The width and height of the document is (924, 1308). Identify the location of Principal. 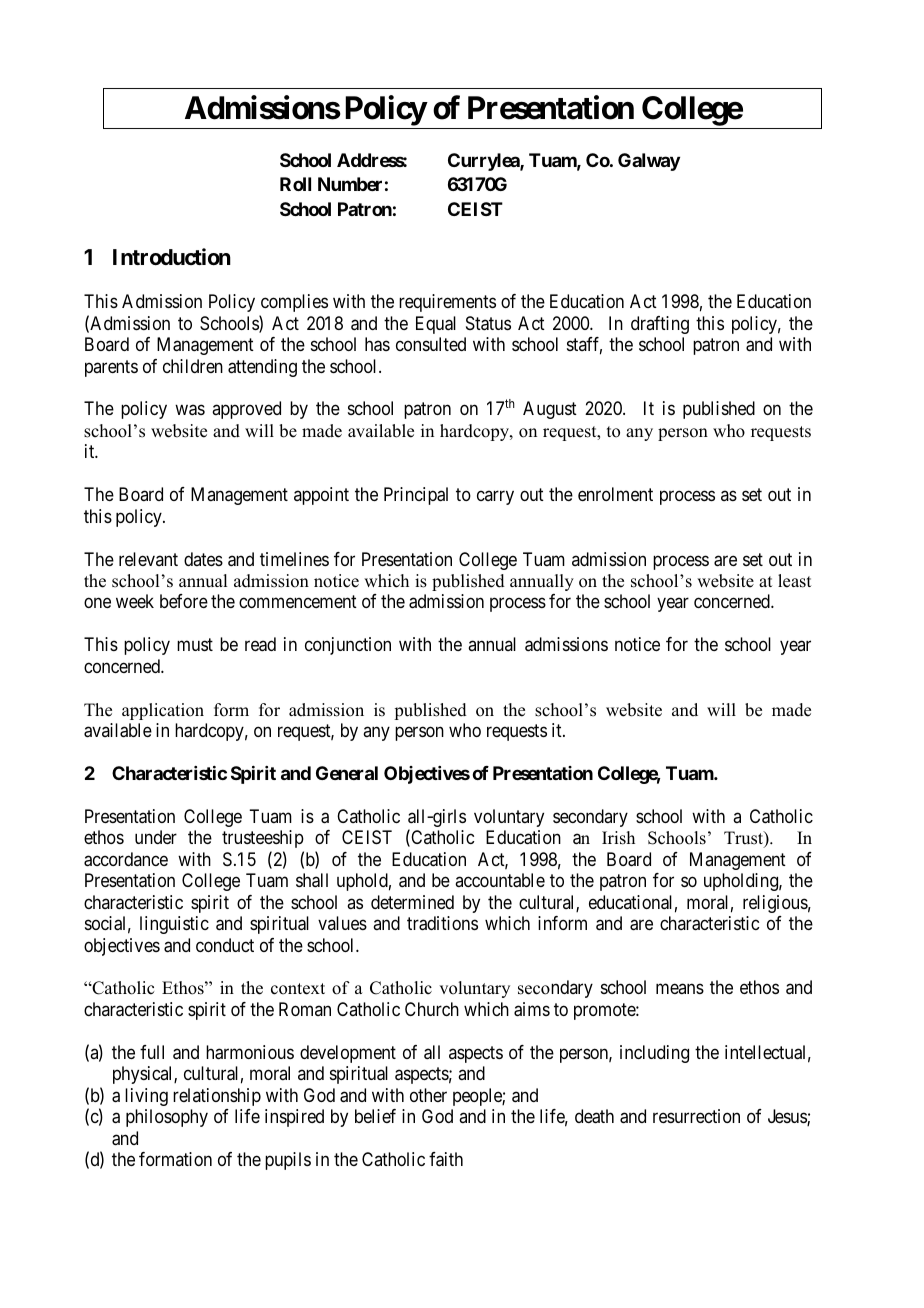
(416, 496).
